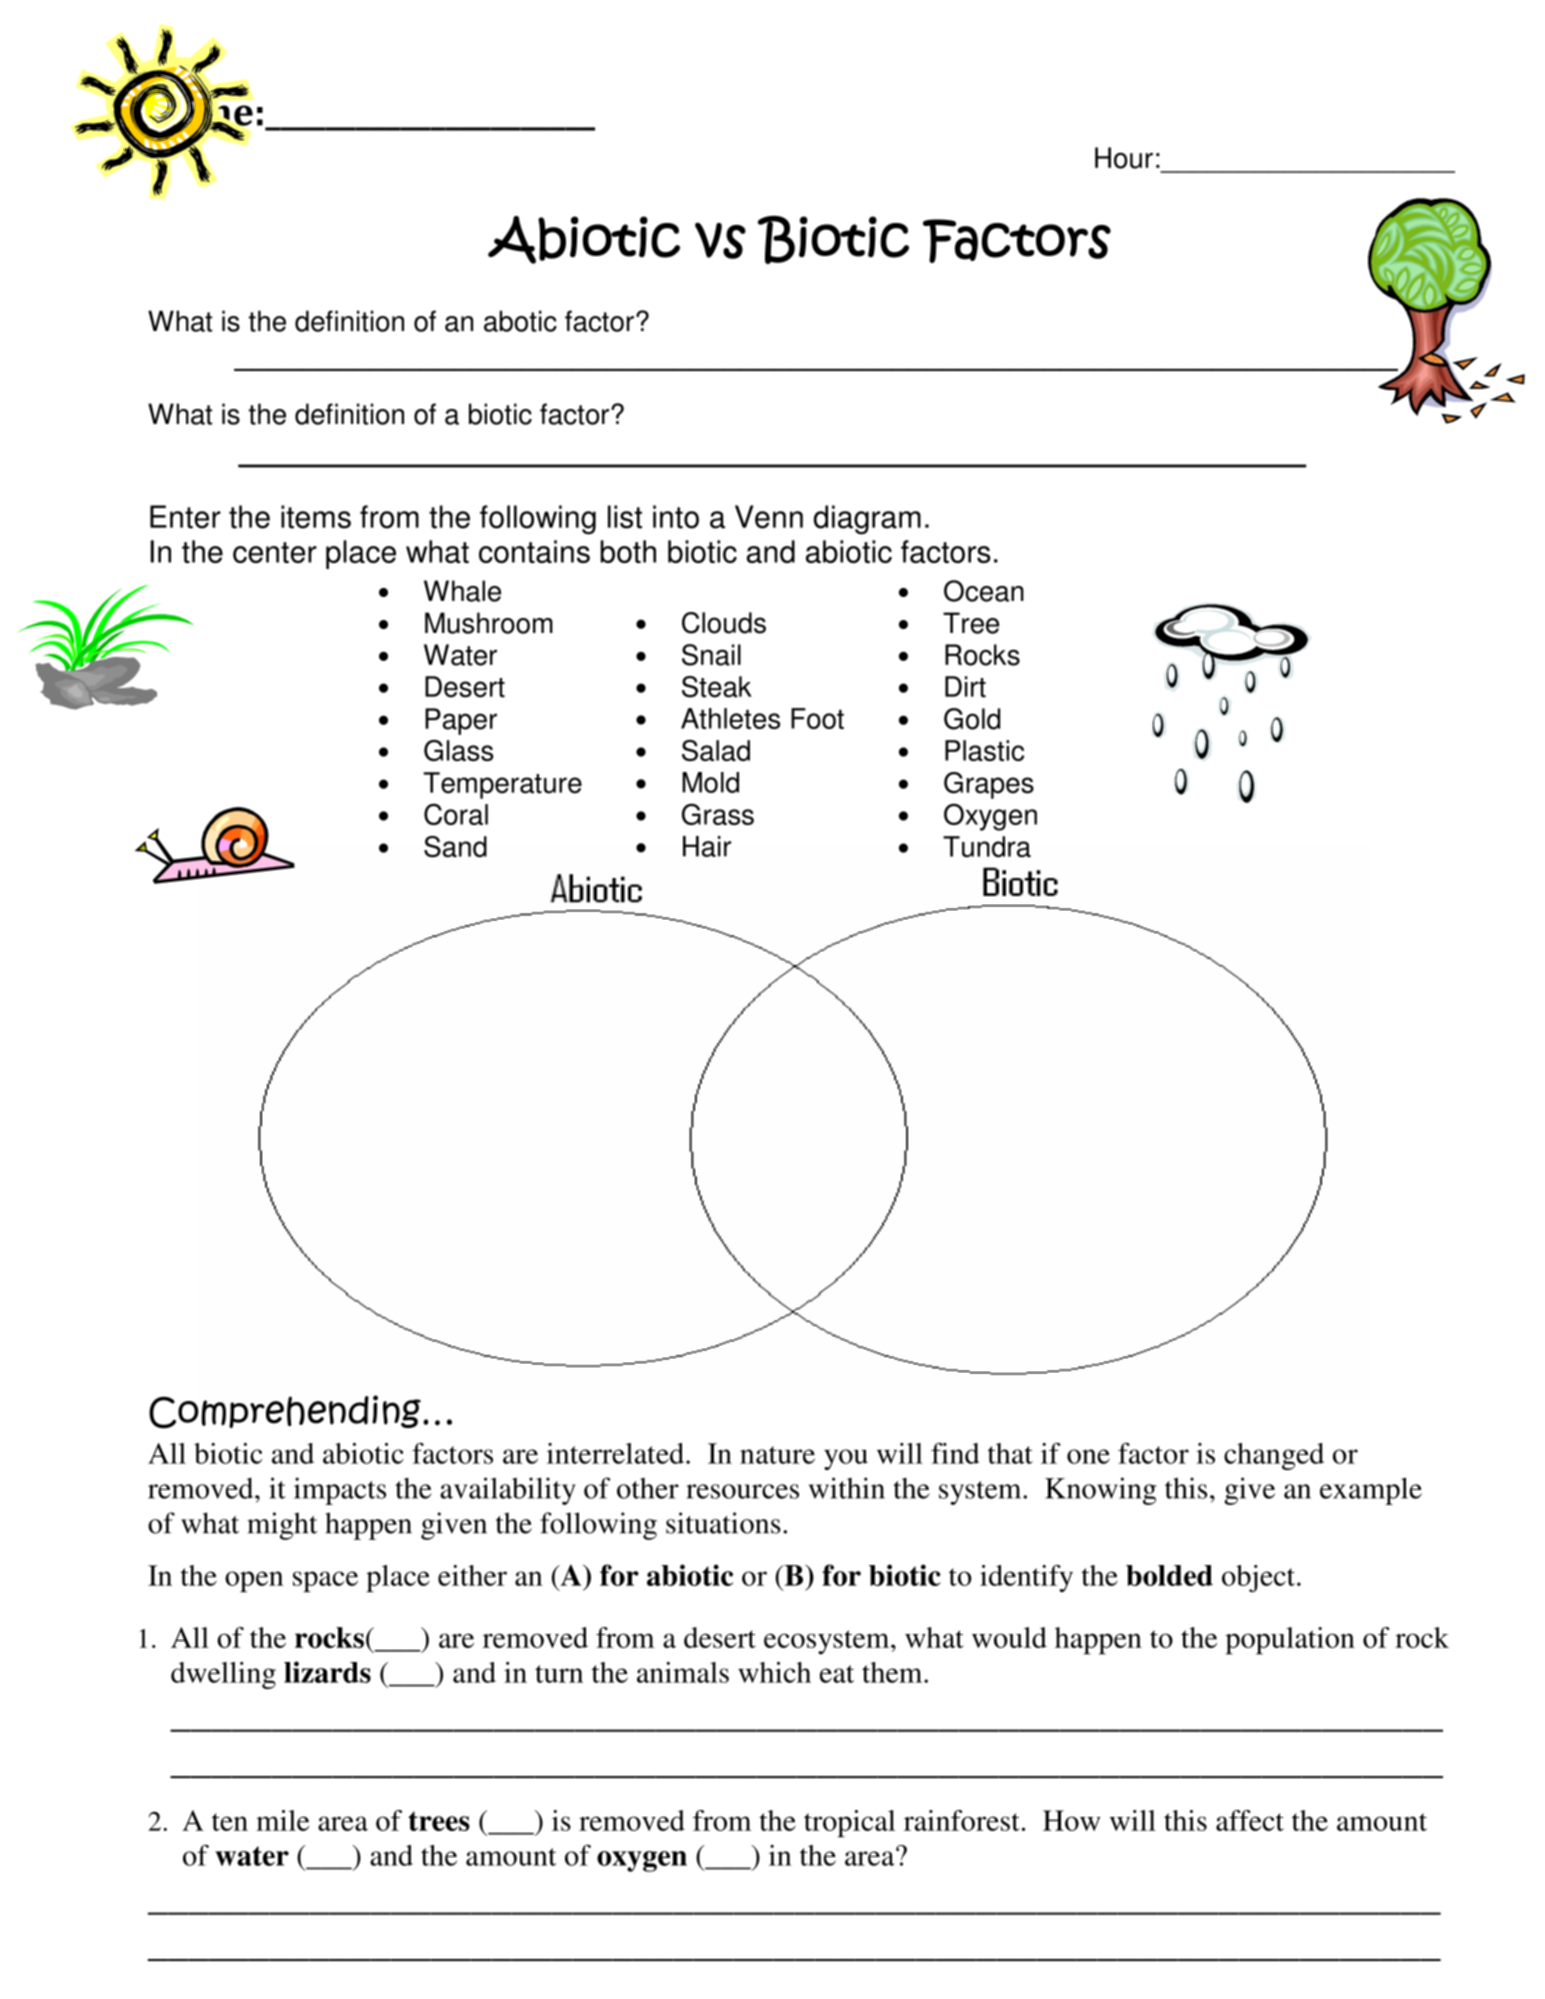 The width and height of the screenshot is (1545, 1999). What do you see at coordinates (1250, 1820) in the screenshot?
I see `affect` at bounding box center [1250, 1820].
